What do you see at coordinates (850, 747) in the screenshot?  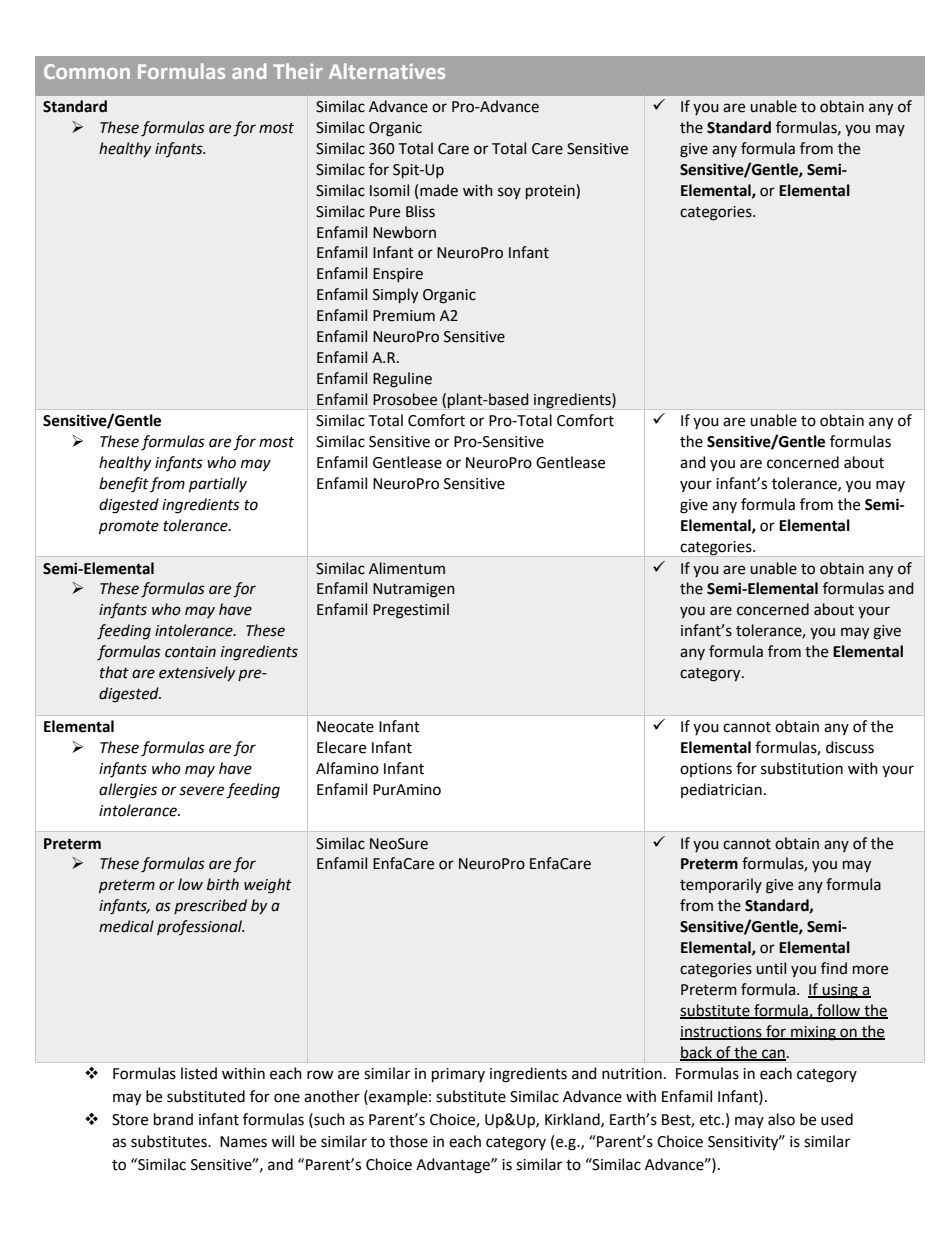 I see `discuss` at bounding box center [850, 747].
